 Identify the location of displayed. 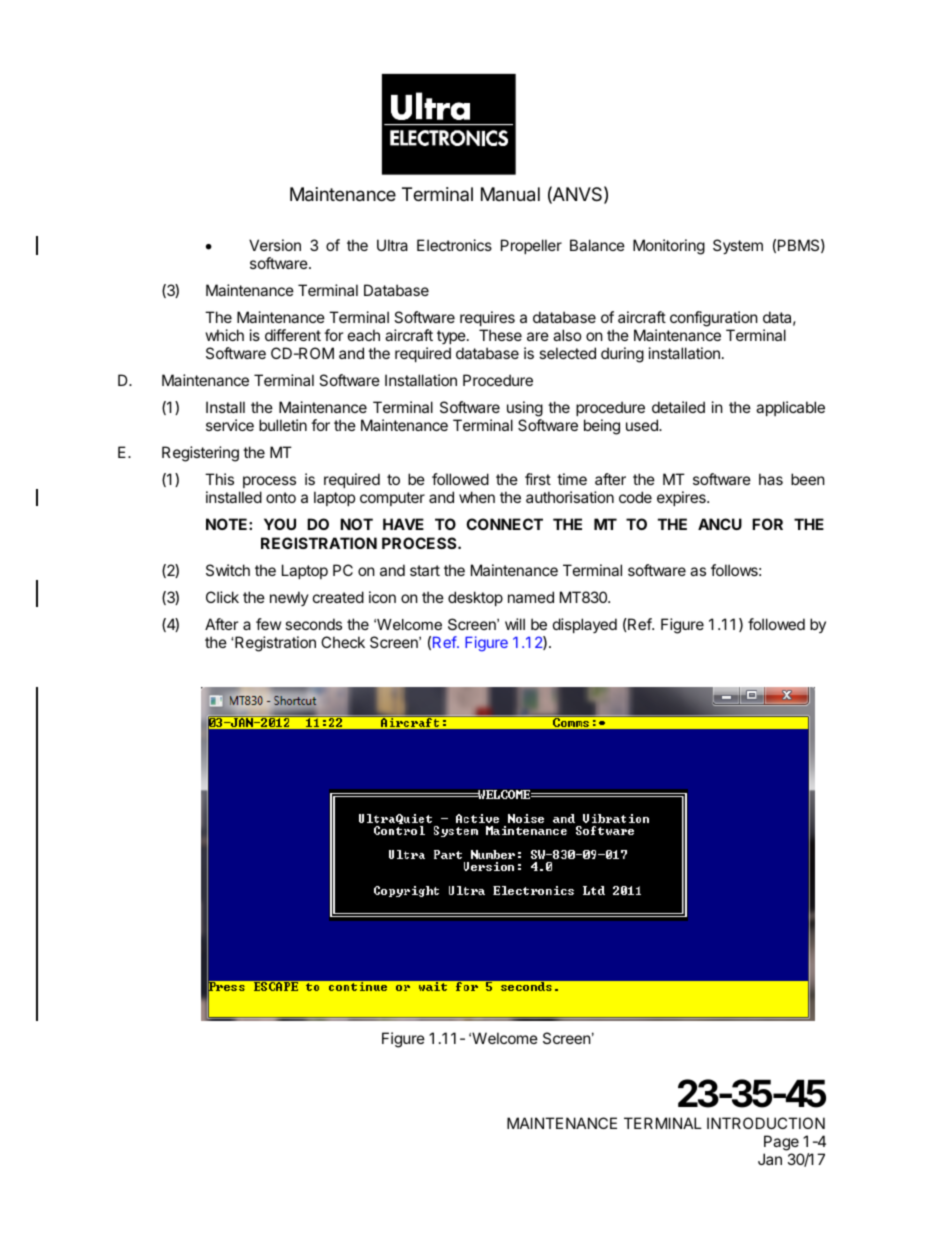
(585, 625).
